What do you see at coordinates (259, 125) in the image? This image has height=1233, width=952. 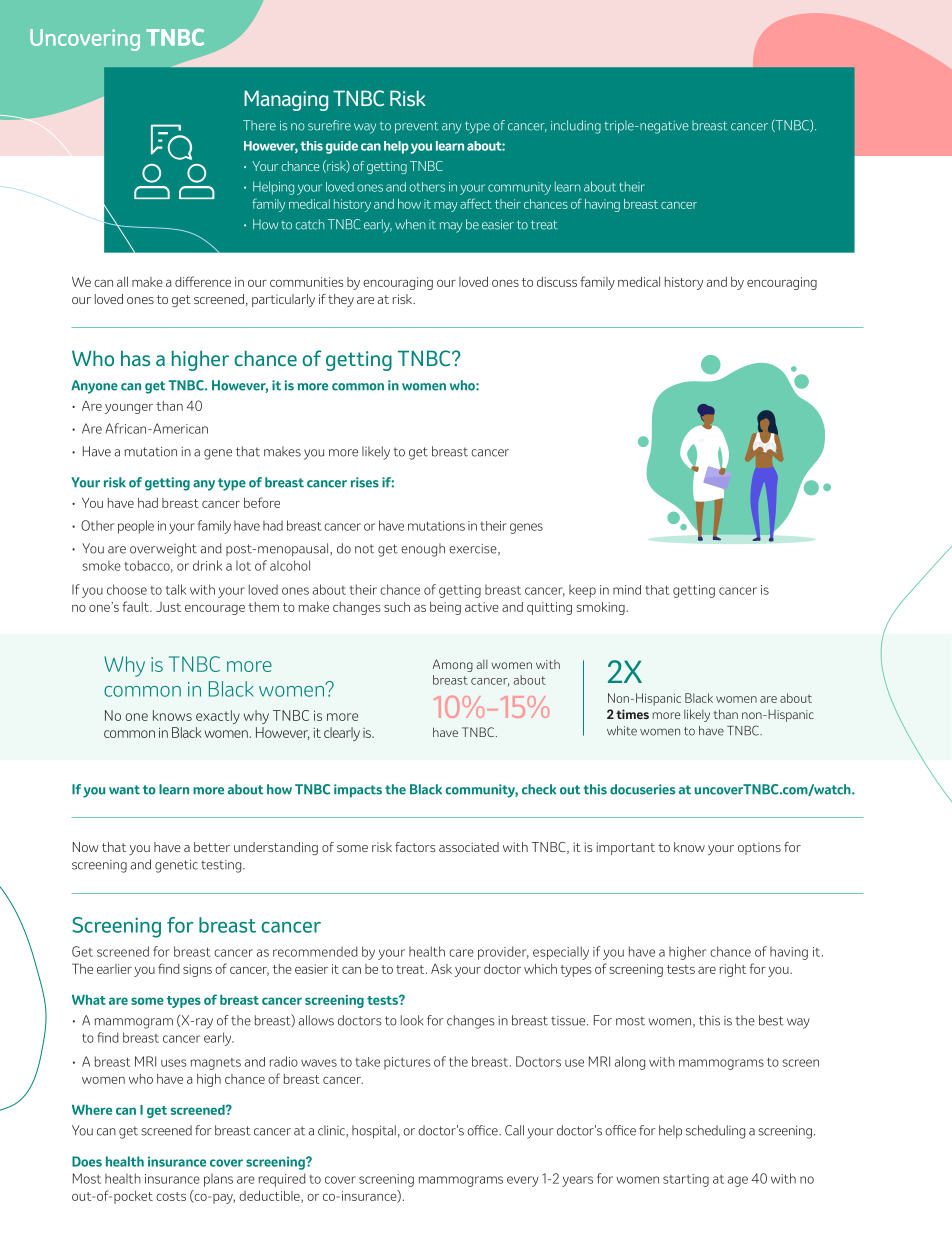 I see `There` at bounding box center [259, 125].
